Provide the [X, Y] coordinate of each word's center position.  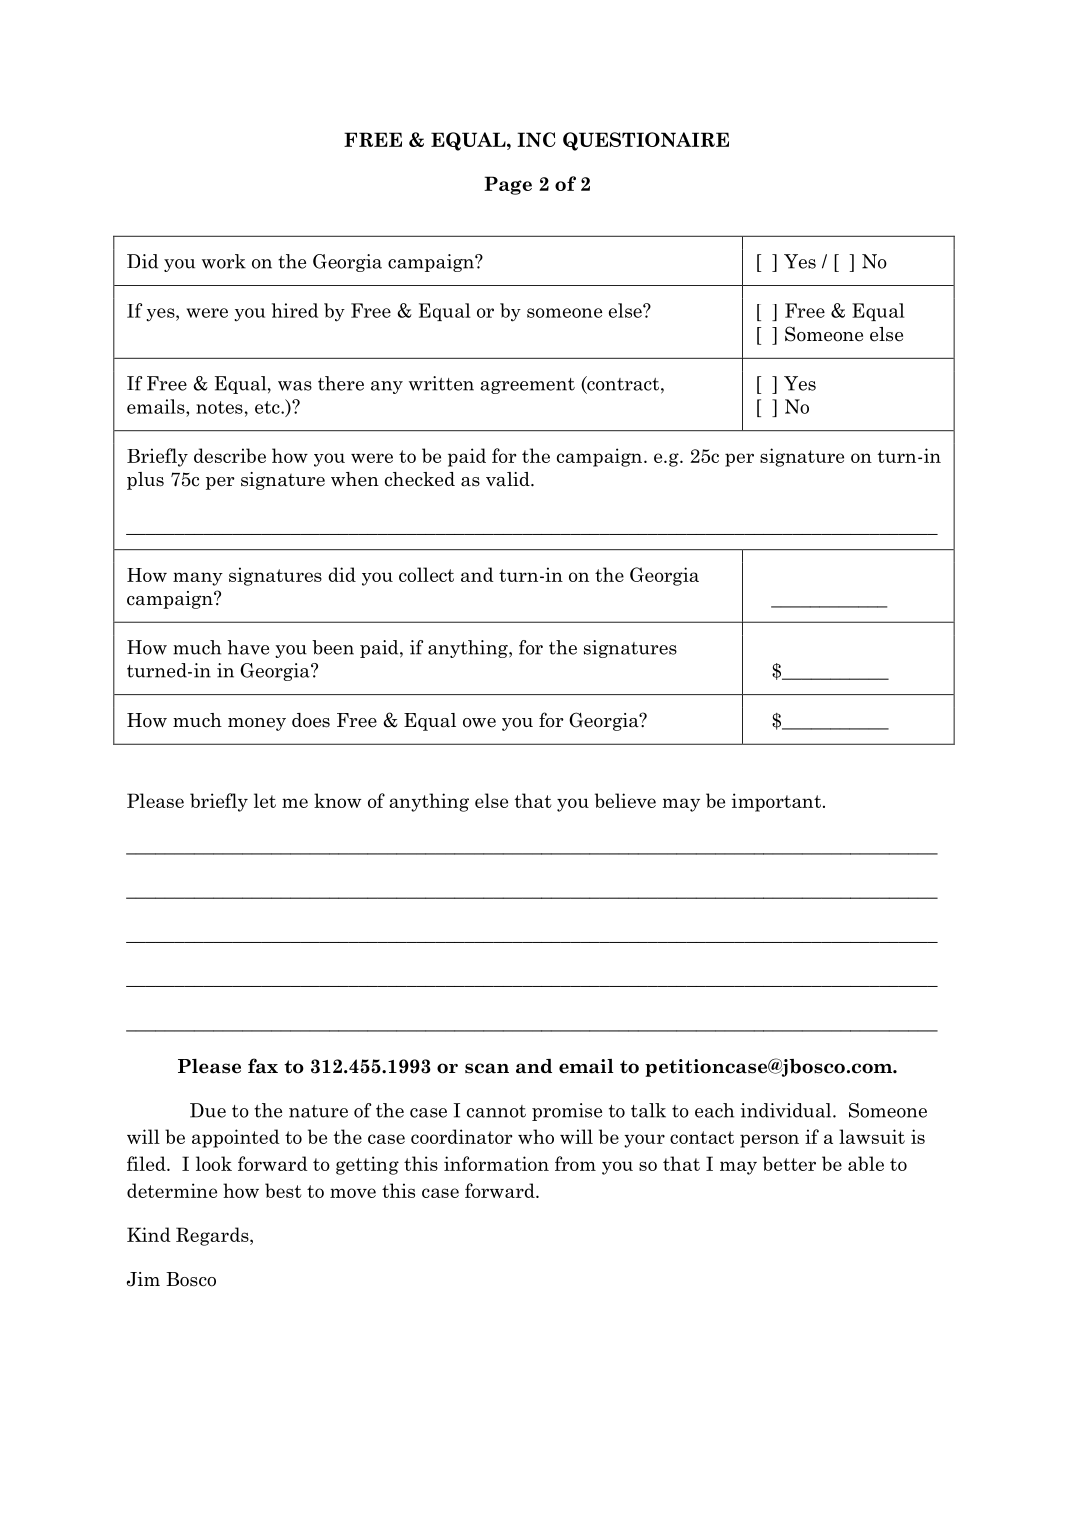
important [776, 802]
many [198, 579]
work [224, 261]
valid [509, 479]
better [789, 1163]
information [496, 1163]
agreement [527, 386]
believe [625, 800]
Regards [213, 1236]
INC [536, 139]
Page [508, 185]
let [265, 800]
